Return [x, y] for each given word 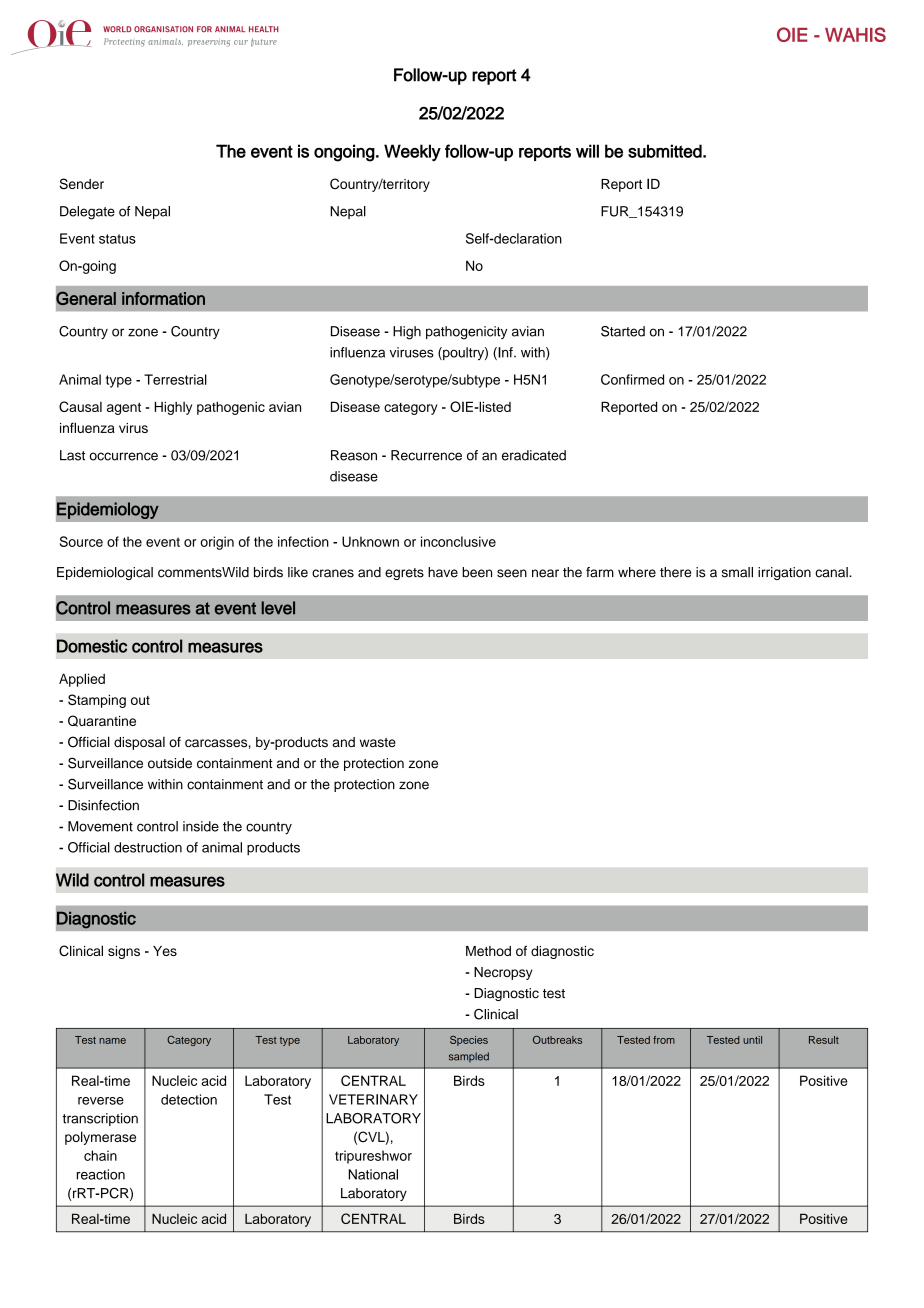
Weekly [412, 153]
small [737, 572]
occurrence [123, 456]
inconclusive [458, 541]
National [373, 1174]
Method [488, 951]
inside [201, 826]
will [587, 151]
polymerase [100, 1138]
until [752, 1040]
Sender [82, 183]
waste [378, 742]
